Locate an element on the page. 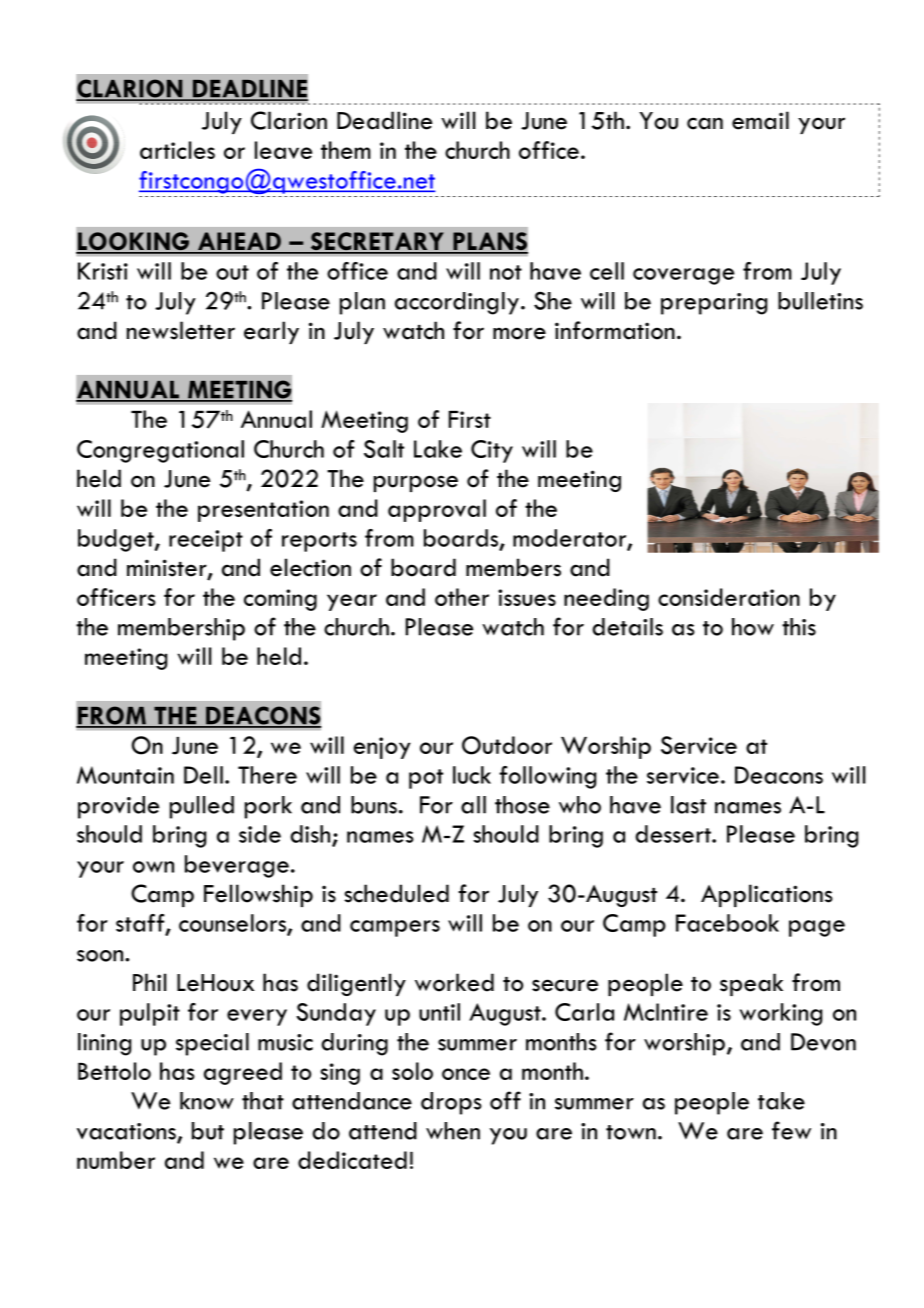 This page has width=924, height=1308. but is located at coordinates (208, 1131).
